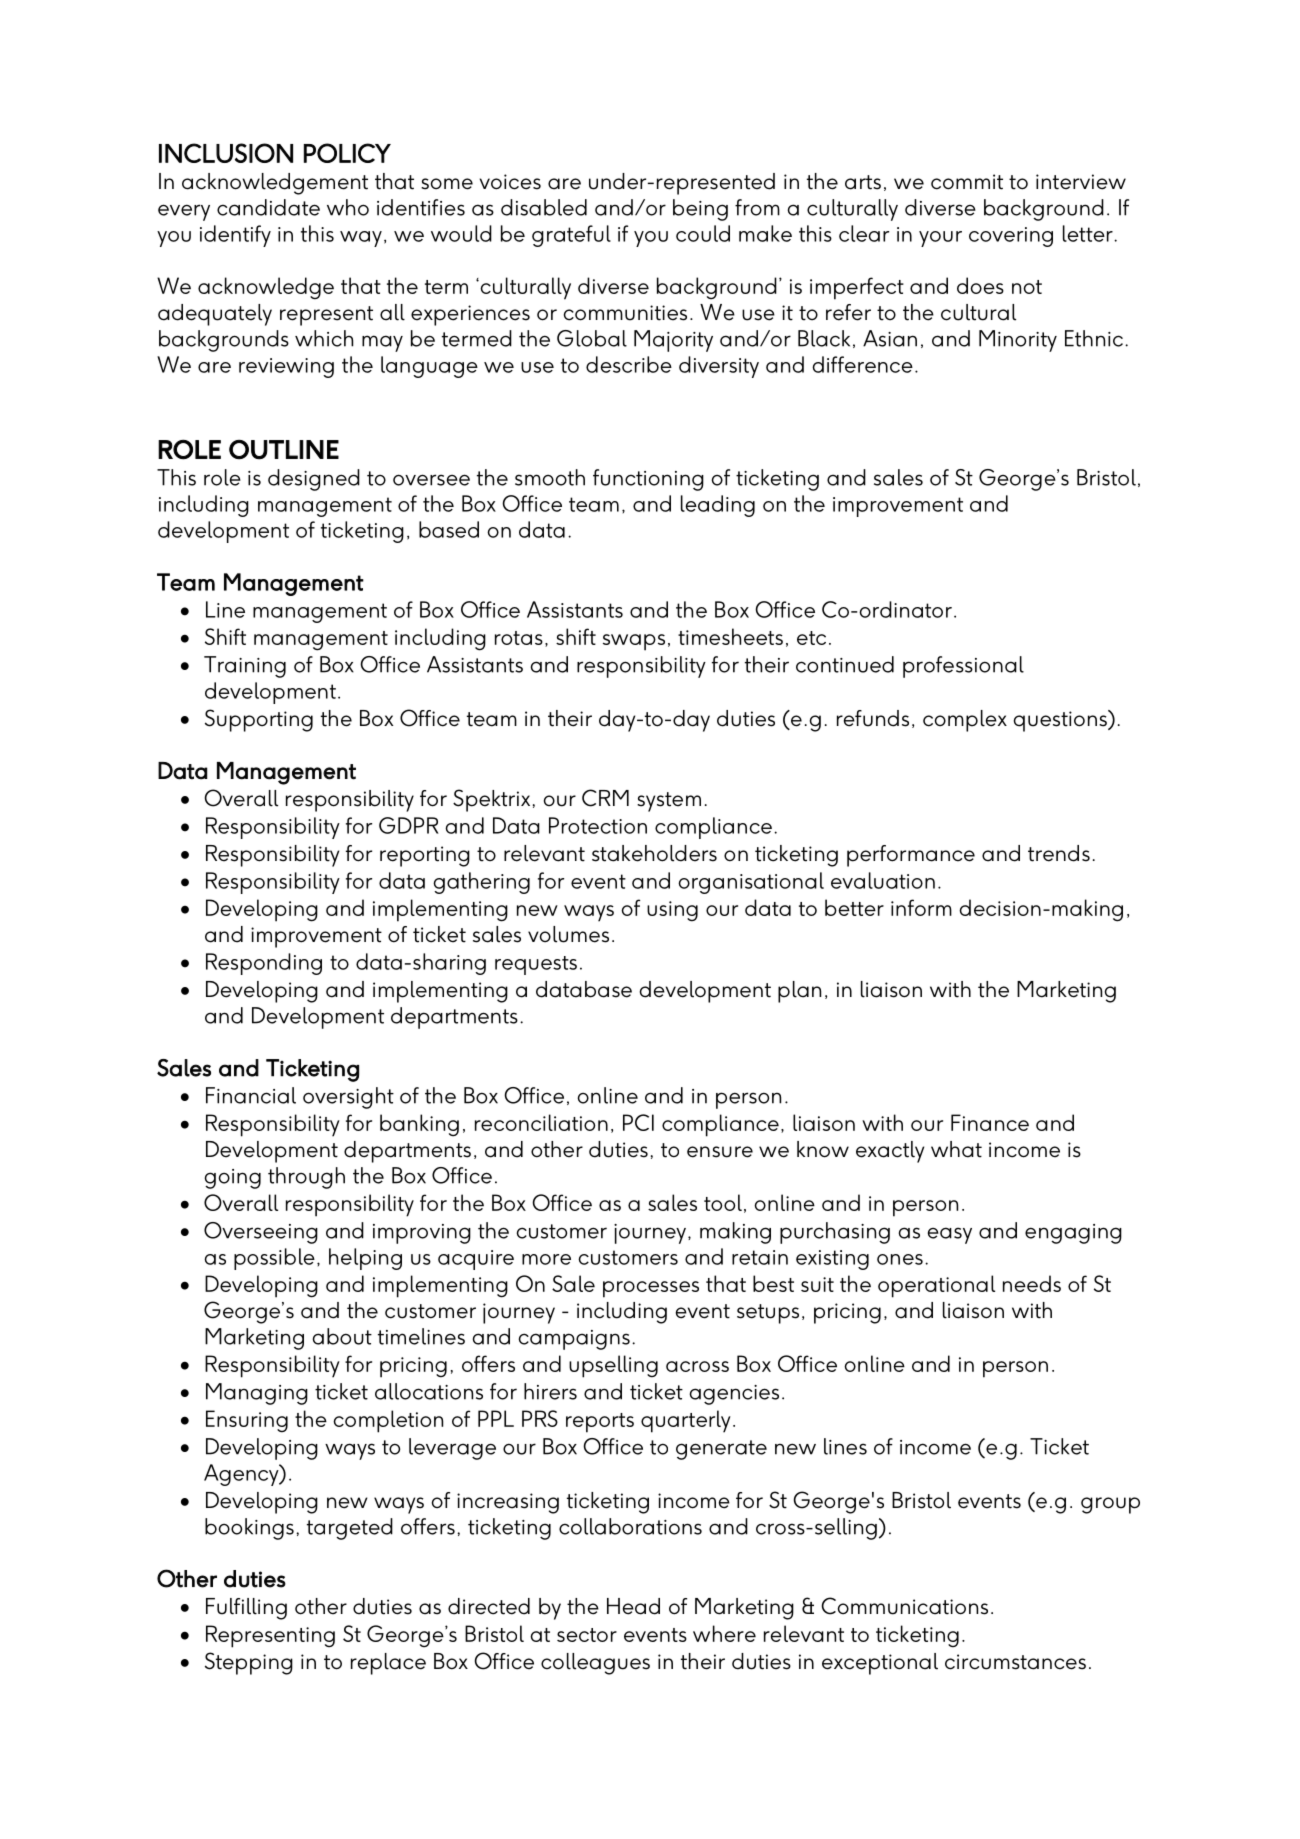  I want to click on professional, so click(963, 667).
